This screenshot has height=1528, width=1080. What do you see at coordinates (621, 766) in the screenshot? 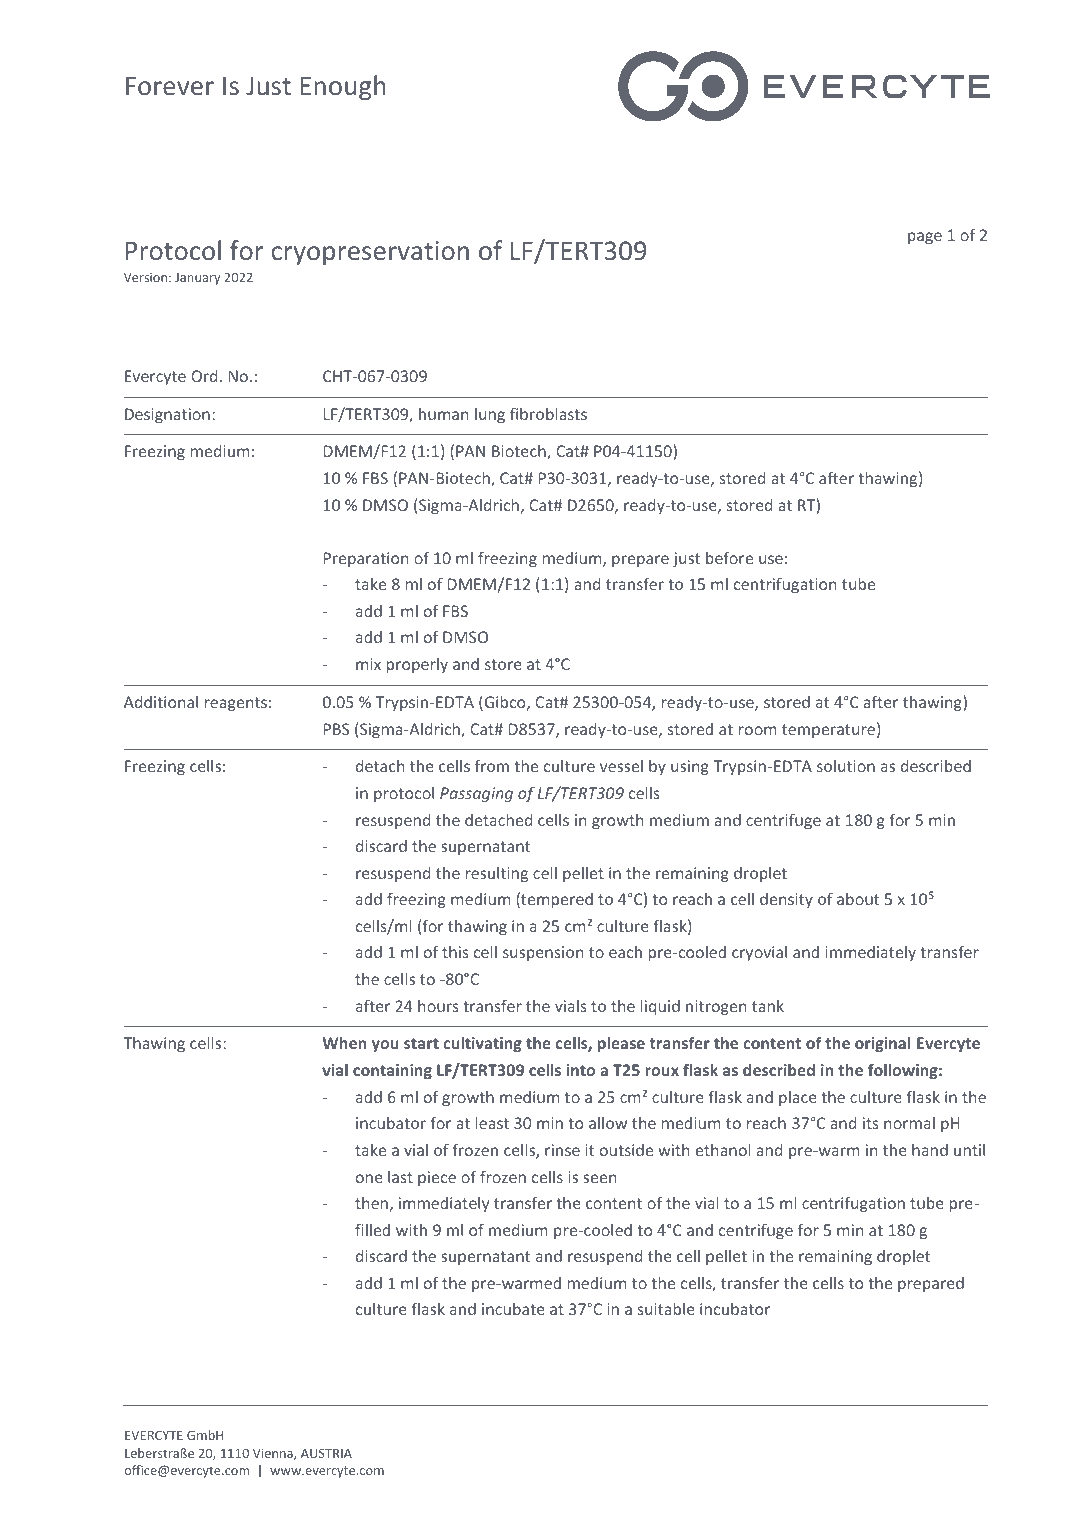
I see `vessel` at bounding box center [621, 766].
